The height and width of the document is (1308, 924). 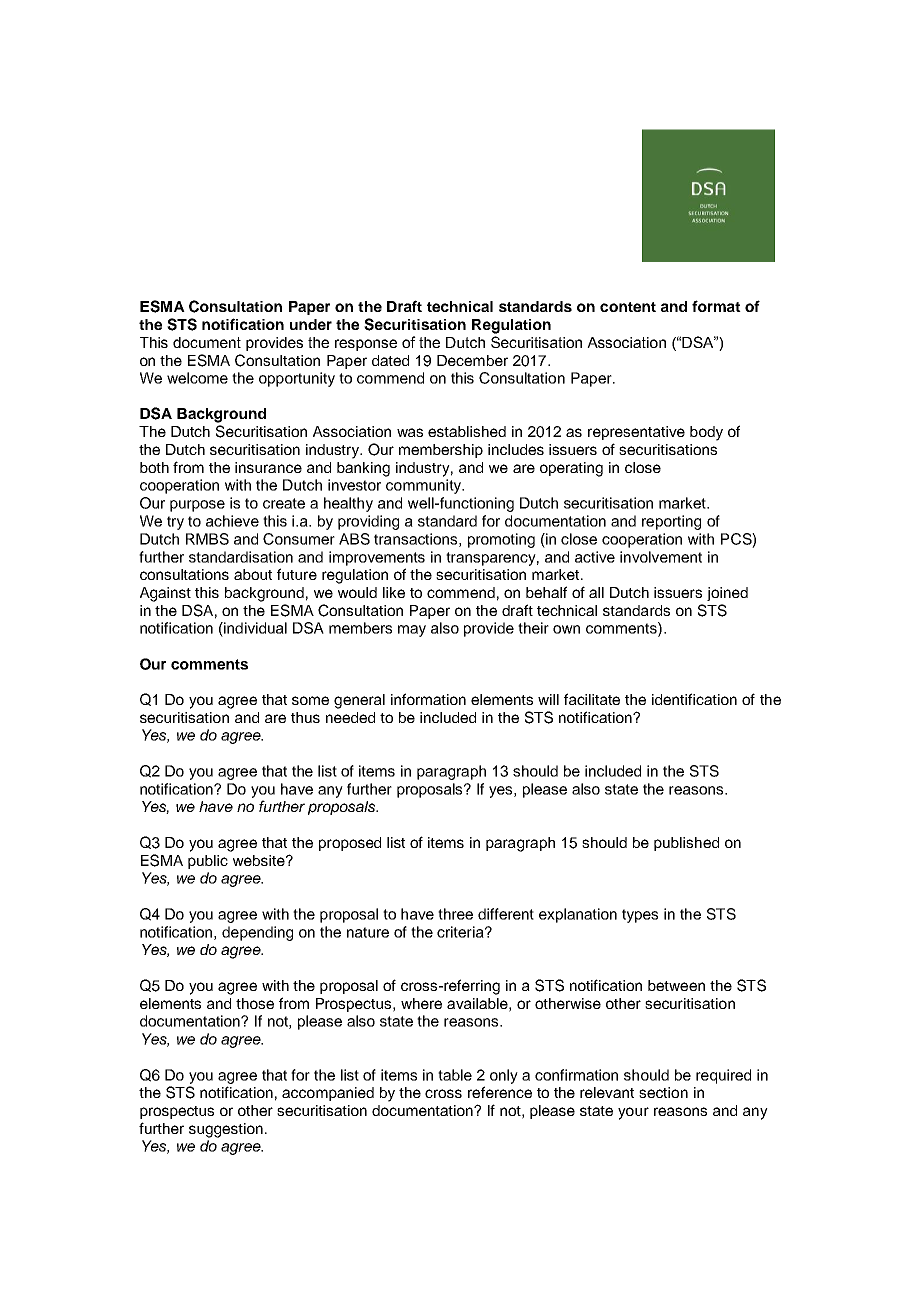 What do you see at coordinates (257, 933) in the document?
I see `depending` at bounding box center [257, 933].
